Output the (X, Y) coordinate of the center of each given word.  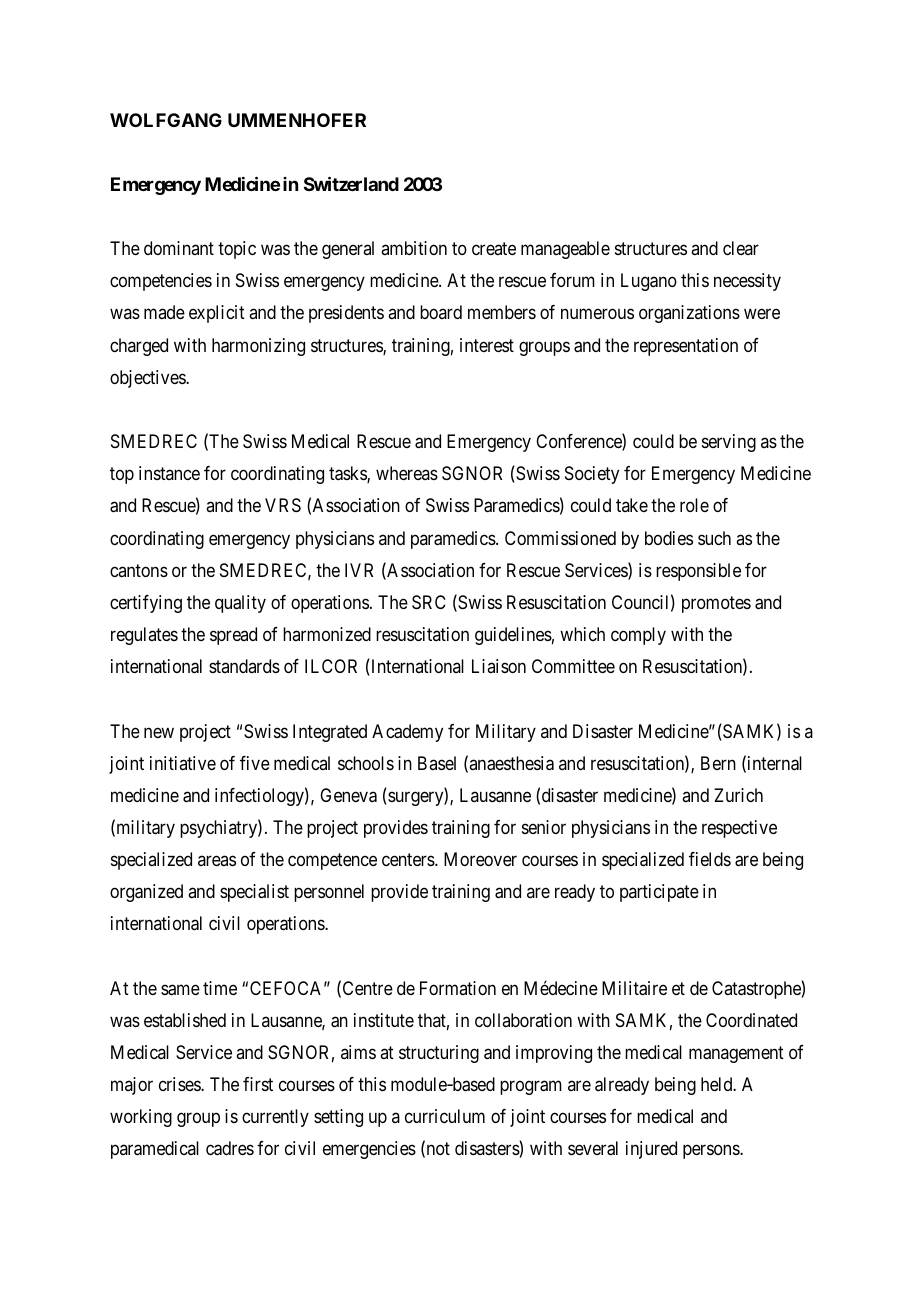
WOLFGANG (166, 120)
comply (638, 636)
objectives (148, 379)
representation (686, 347)
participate (659, 893)
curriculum (445, 1116)
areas (217, 861)
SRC (429, 602)
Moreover (480, 859)
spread (233, 636)
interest (487, 345)
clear (741, 248)
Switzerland (351, 183)
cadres (230, 1148)
